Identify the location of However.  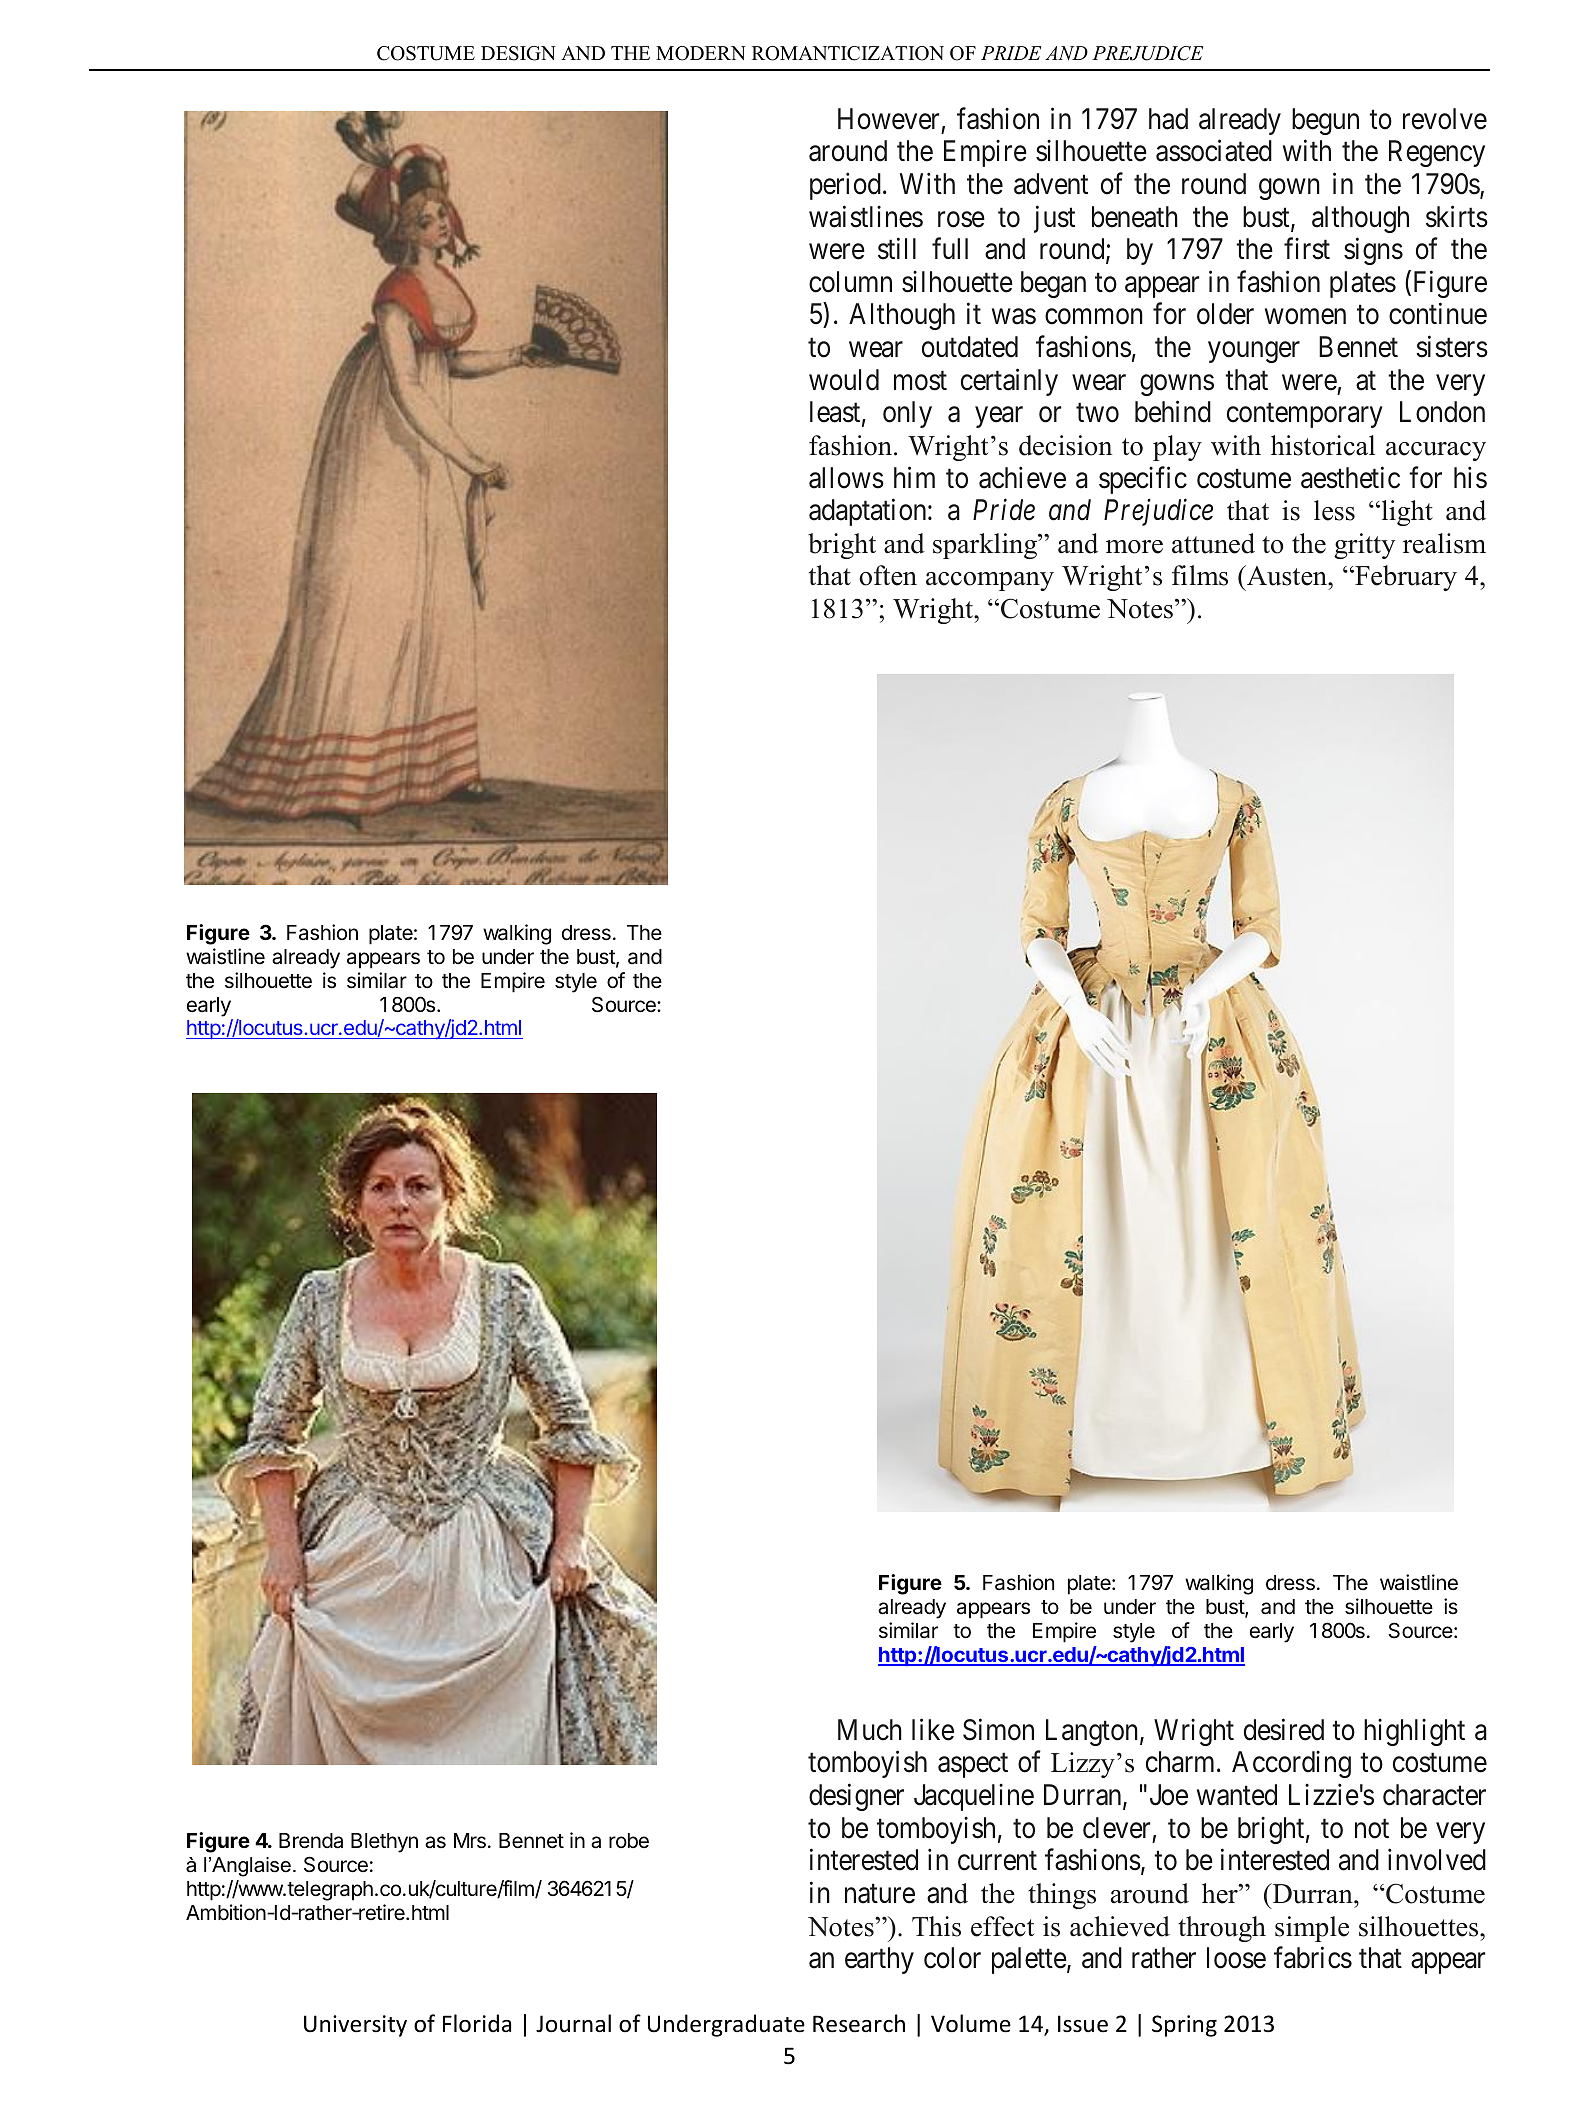
(888, 119).
